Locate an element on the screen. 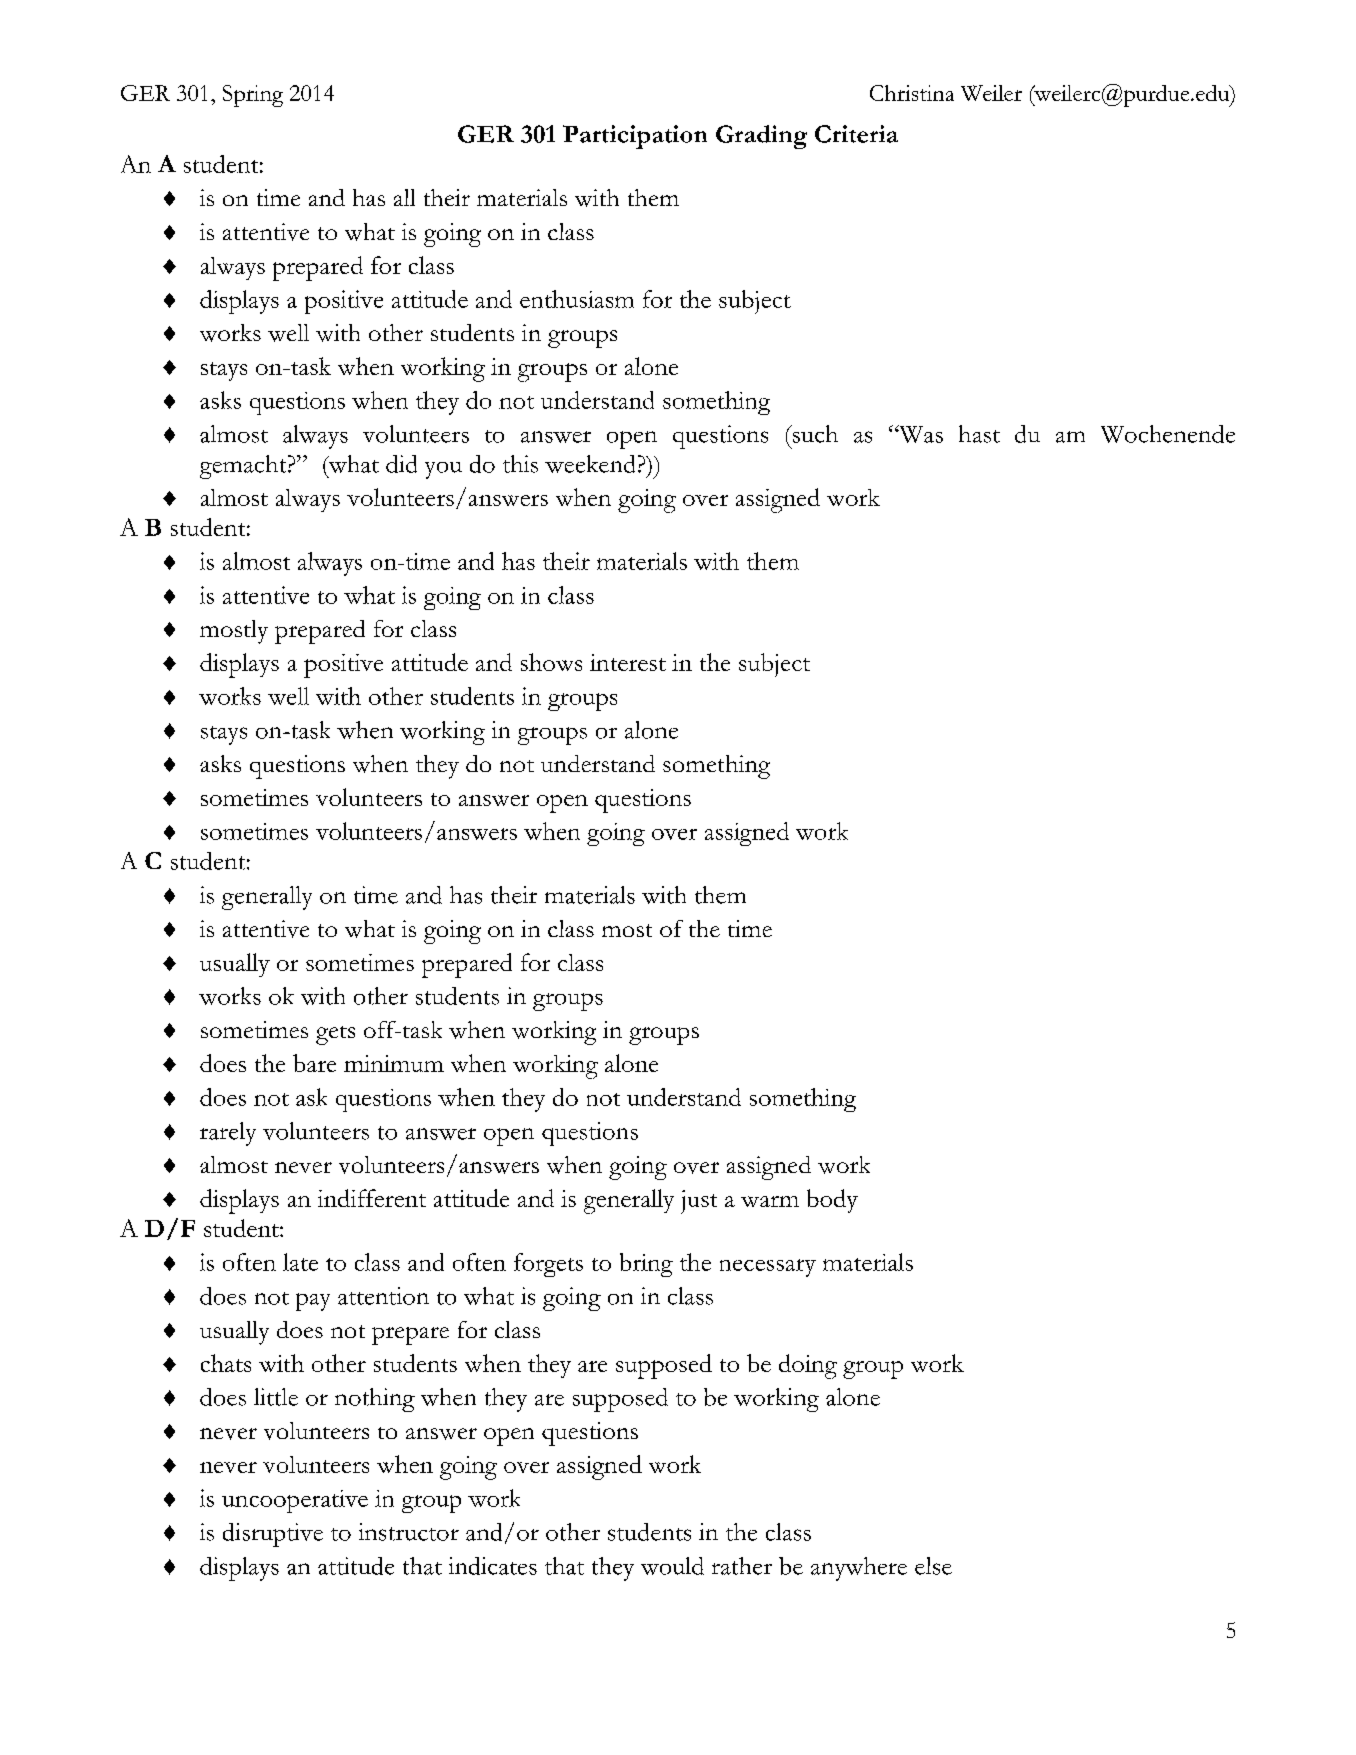 Image resolution: width=1356 pixels, height=1755 pixels. Participation is located at coordinates (635, 137).
